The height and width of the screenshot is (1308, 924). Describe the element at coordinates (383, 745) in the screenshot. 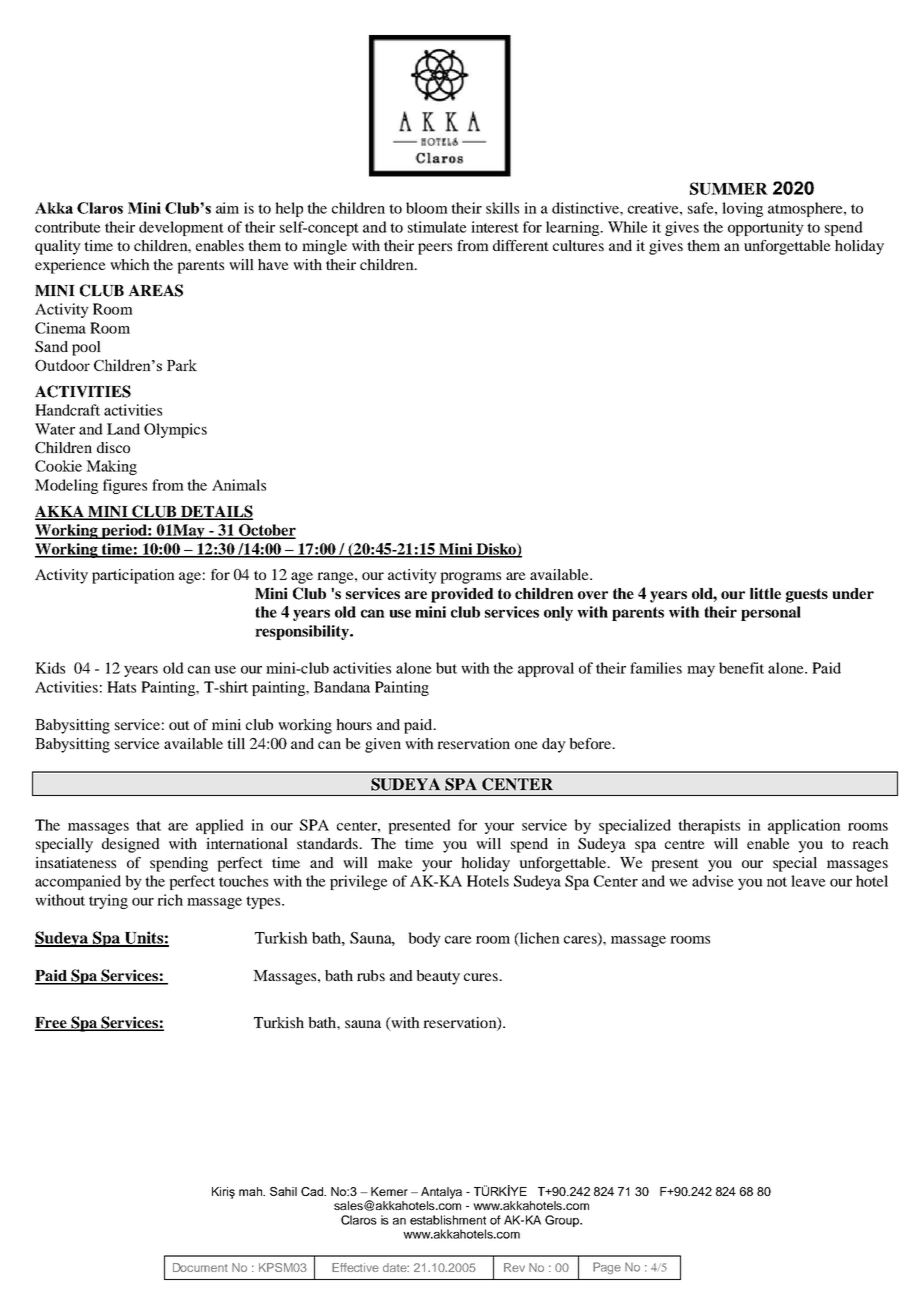

I see `given` at that location.
